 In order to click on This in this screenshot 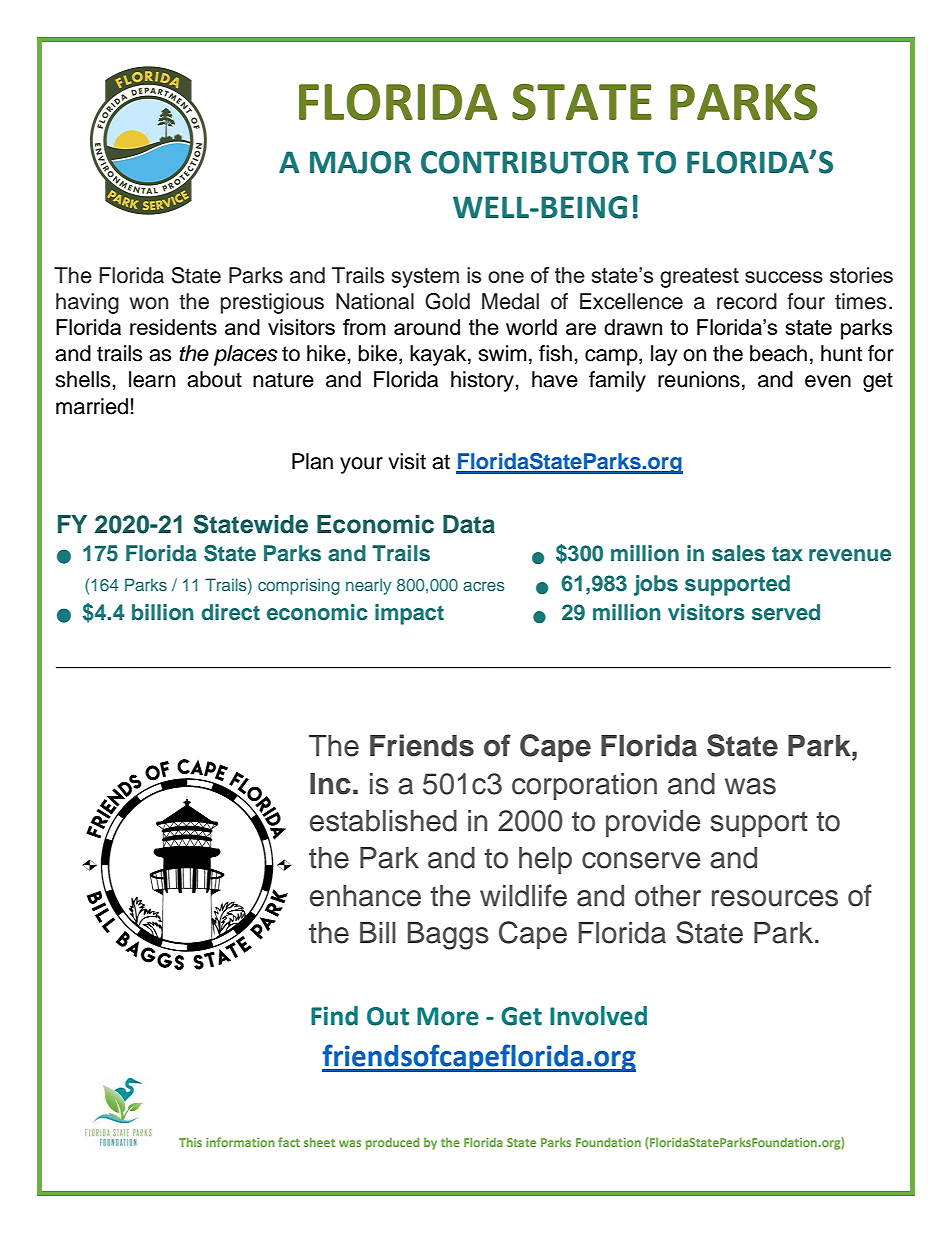, I will do `click(190, 1142)`.
